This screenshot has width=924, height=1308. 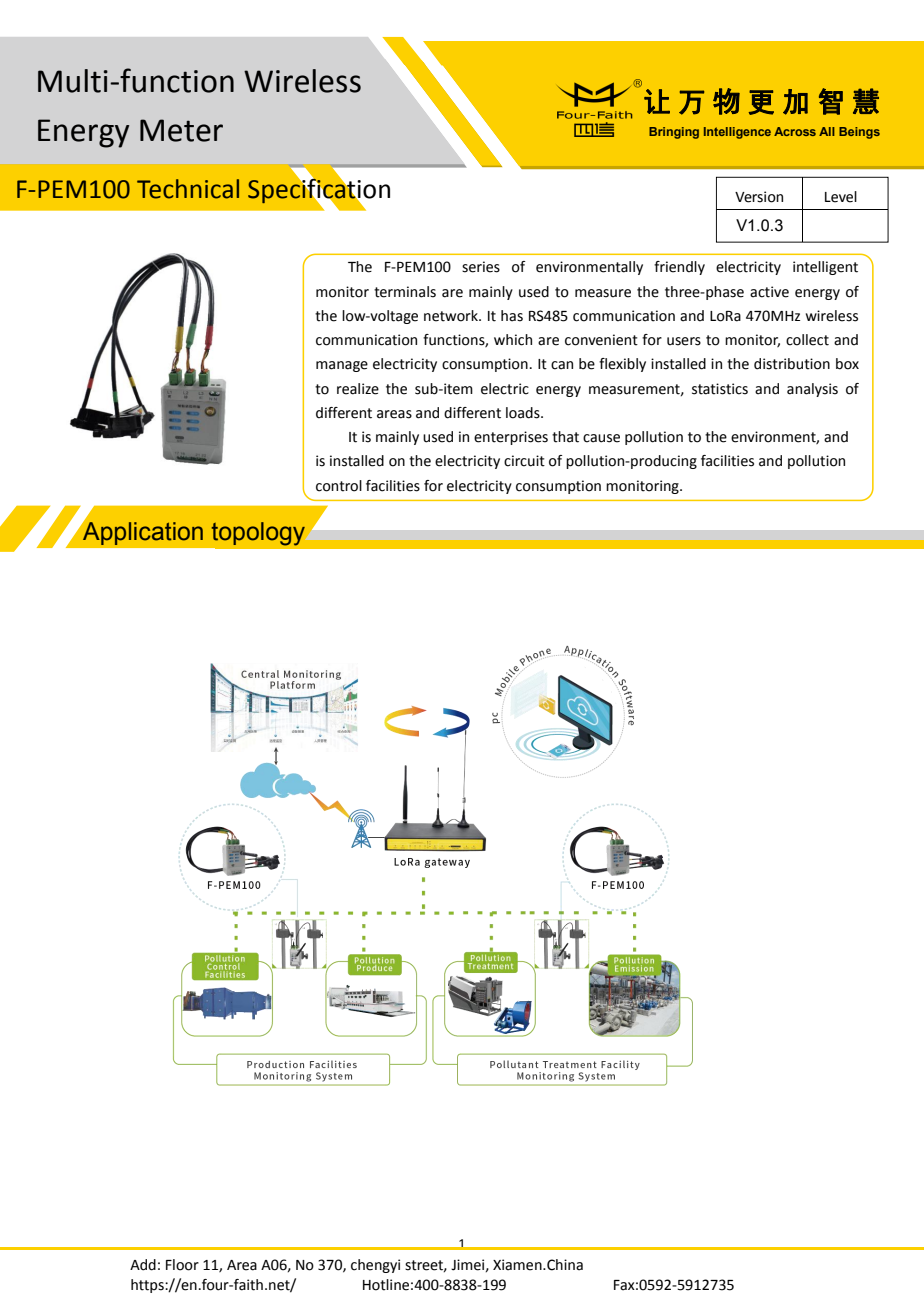 What do you see at coordinates (188, 189) in the screenshot?
I see `Technical` at bounding box center [188, 189].
